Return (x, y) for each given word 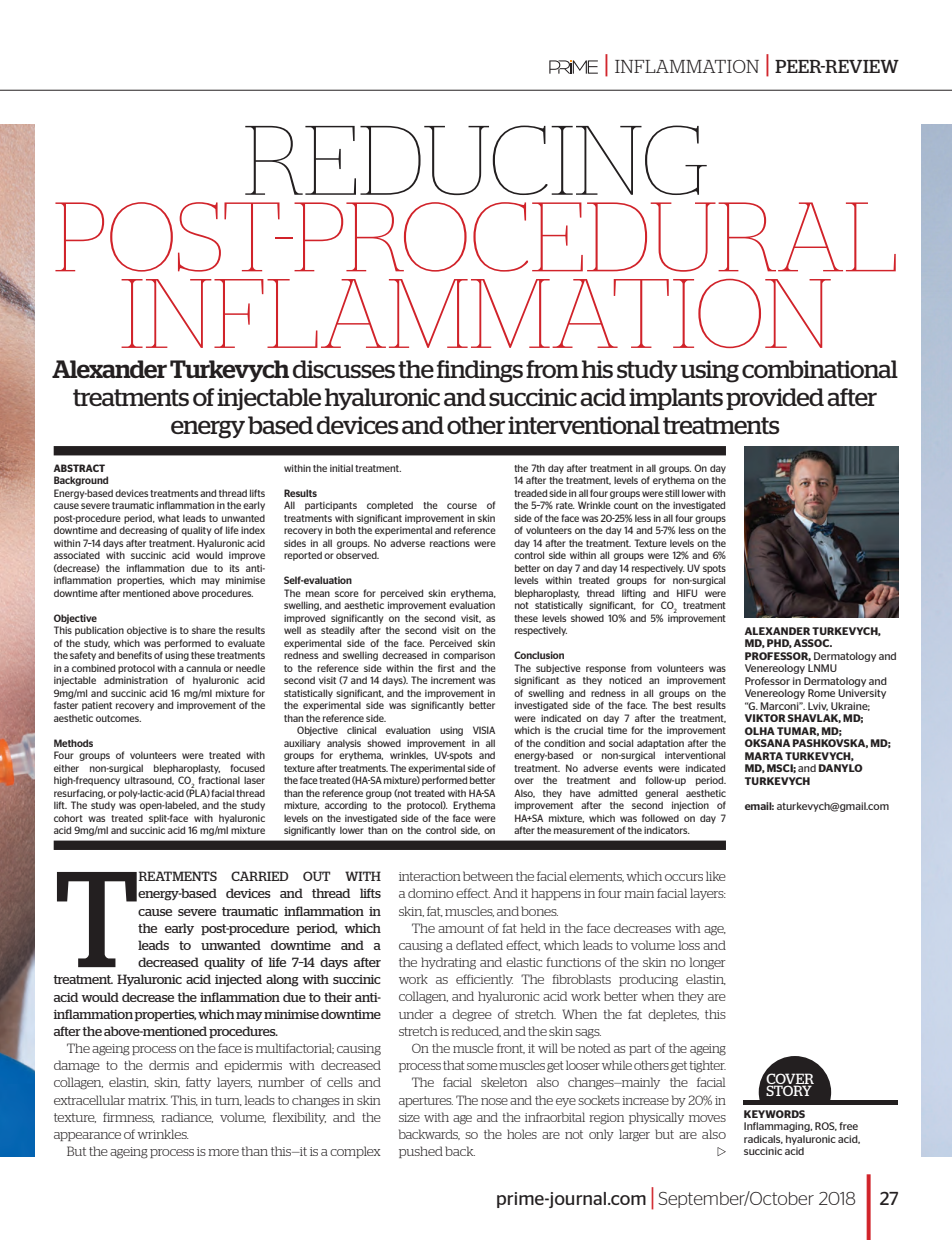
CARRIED (260, 876)
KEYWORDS (774, 1114)
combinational (820, 369)
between (488, 876)
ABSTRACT (79, 468)
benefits (134, 655)
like (716, 876)
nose (494, 1101)
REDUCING (476, 160)
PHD (779, 643)
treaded (530, 493)
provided (775, 399)
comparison (469, 656)
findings (480, 371)
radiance (187, 1117)
